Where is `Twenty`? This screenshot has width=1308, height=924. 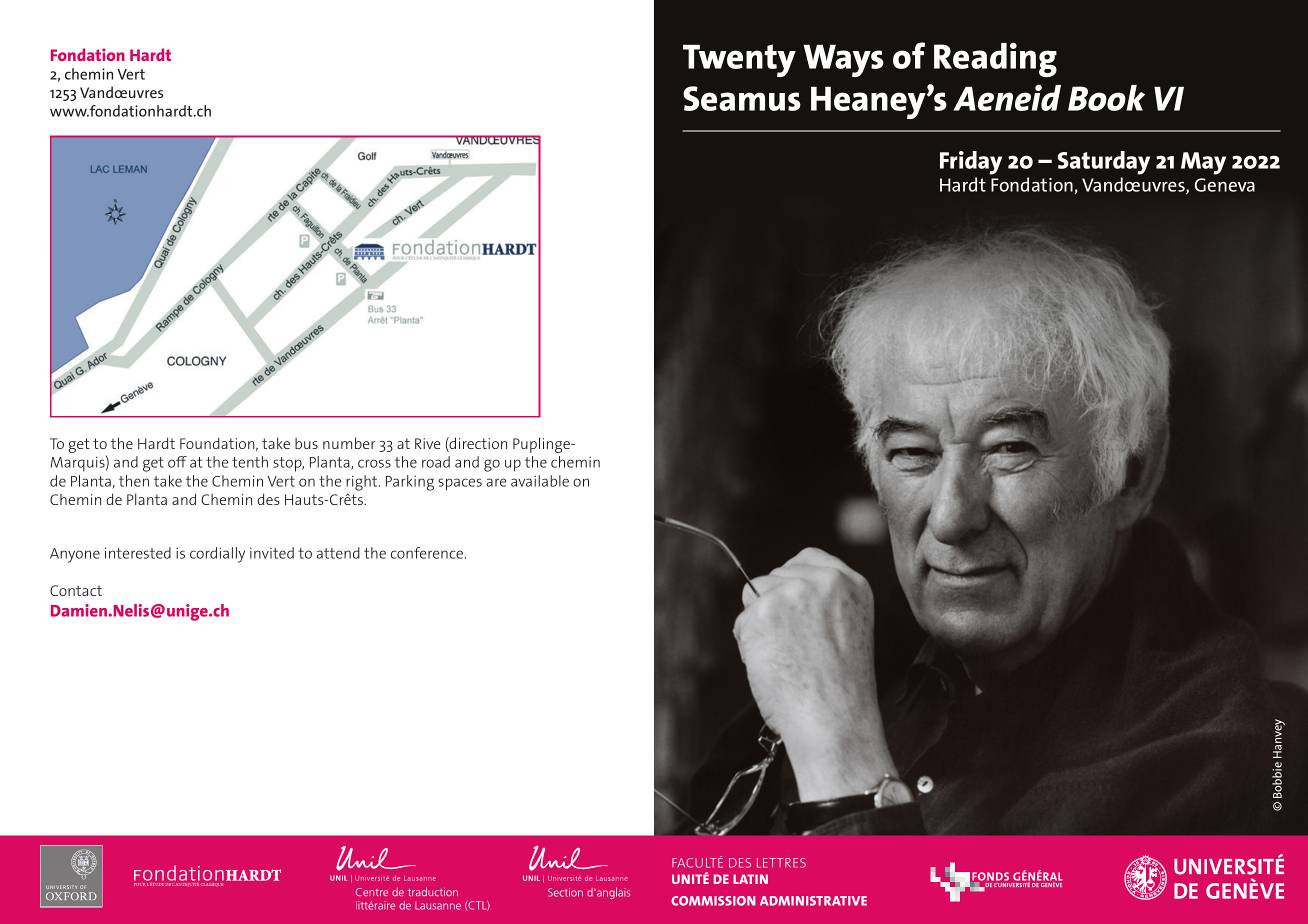 Twenty is located at coordinates (739, 60).
